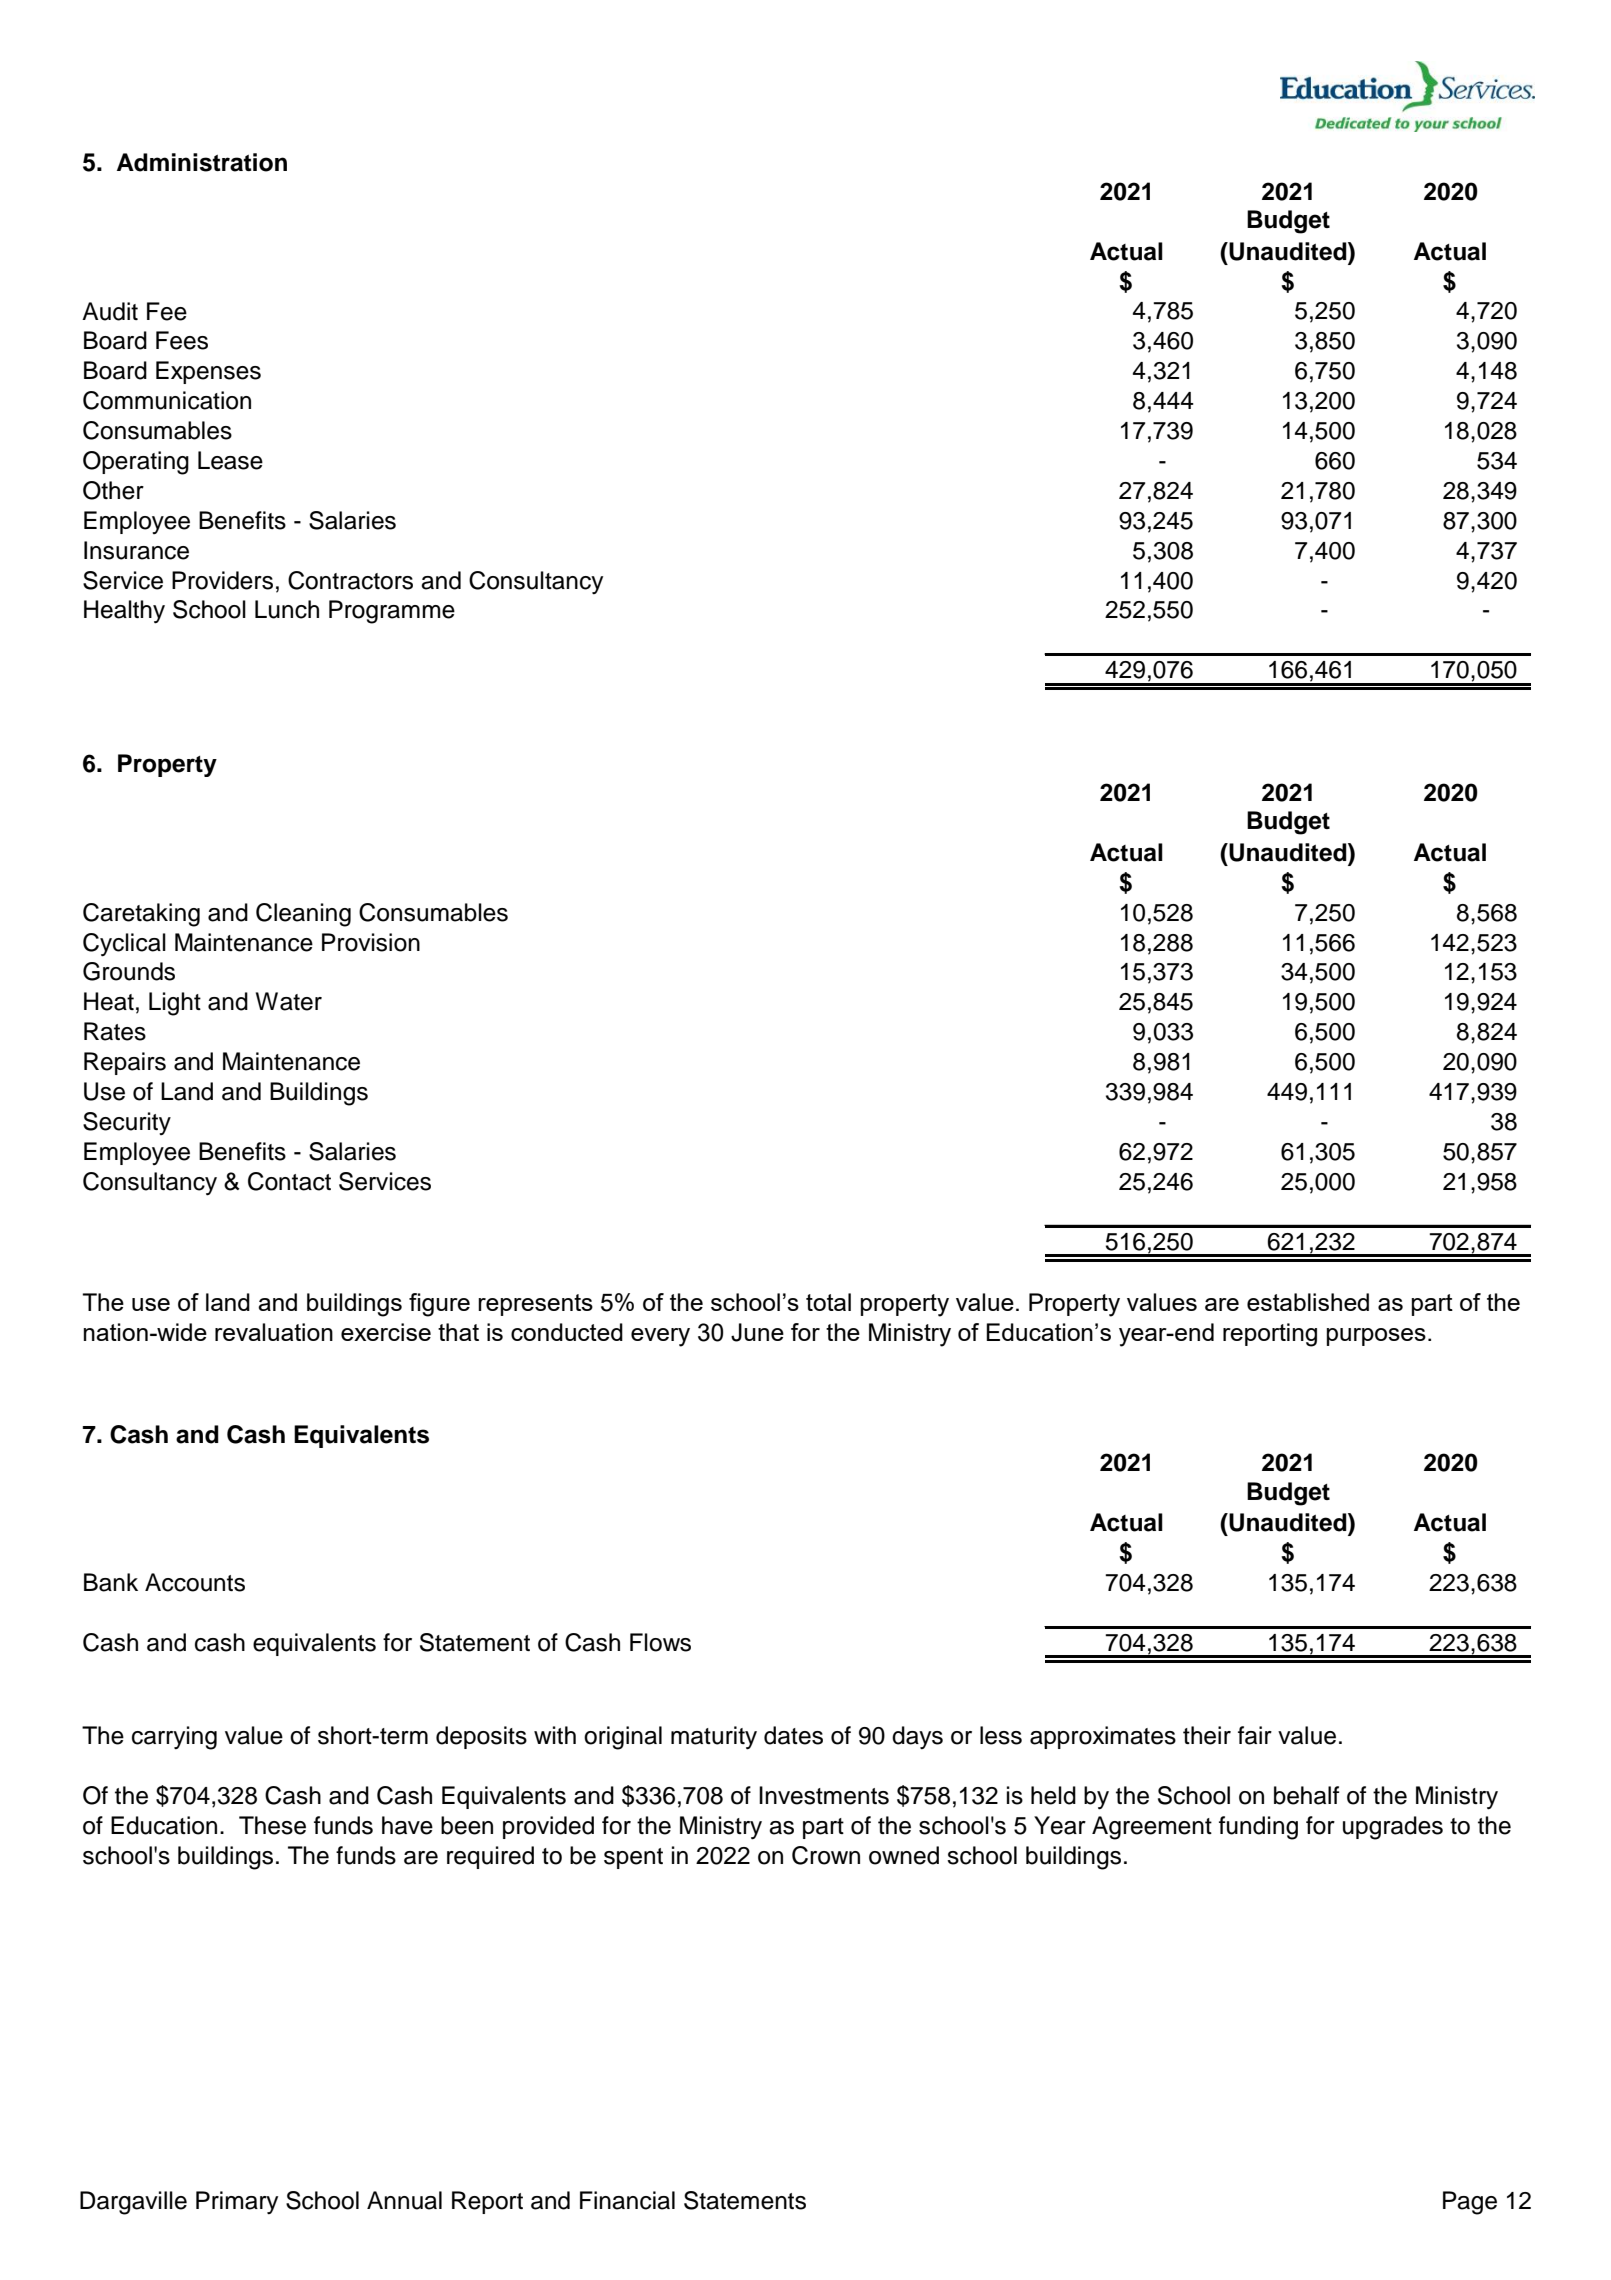 This screenshot has height=2280, width=1611. What do you see at coordinates (1470, 2203) in the screenshot?
I see `Page` at bounding box center [1470, 2203].
